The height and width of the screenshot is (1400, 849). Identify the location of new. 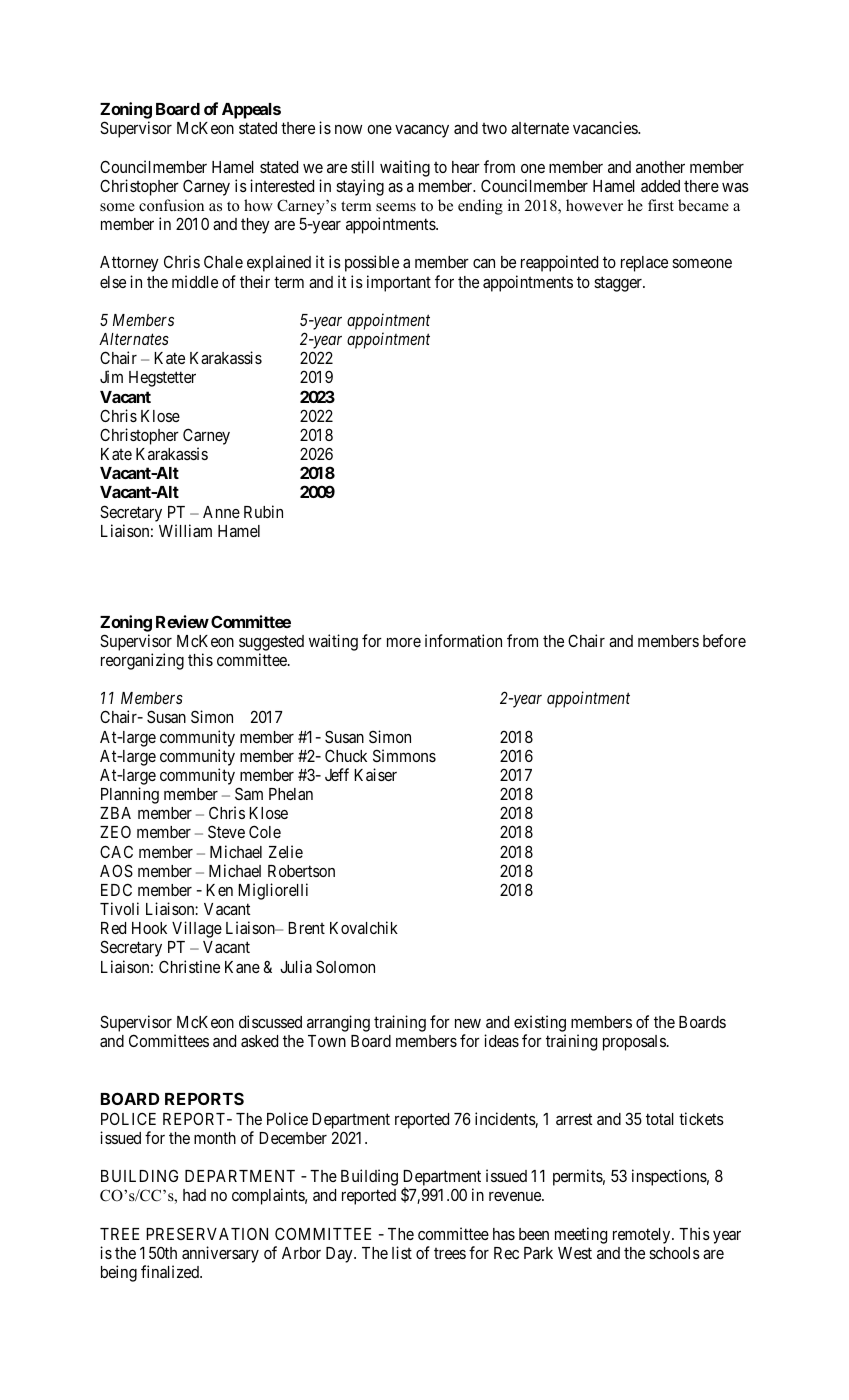
(468, 1023).
